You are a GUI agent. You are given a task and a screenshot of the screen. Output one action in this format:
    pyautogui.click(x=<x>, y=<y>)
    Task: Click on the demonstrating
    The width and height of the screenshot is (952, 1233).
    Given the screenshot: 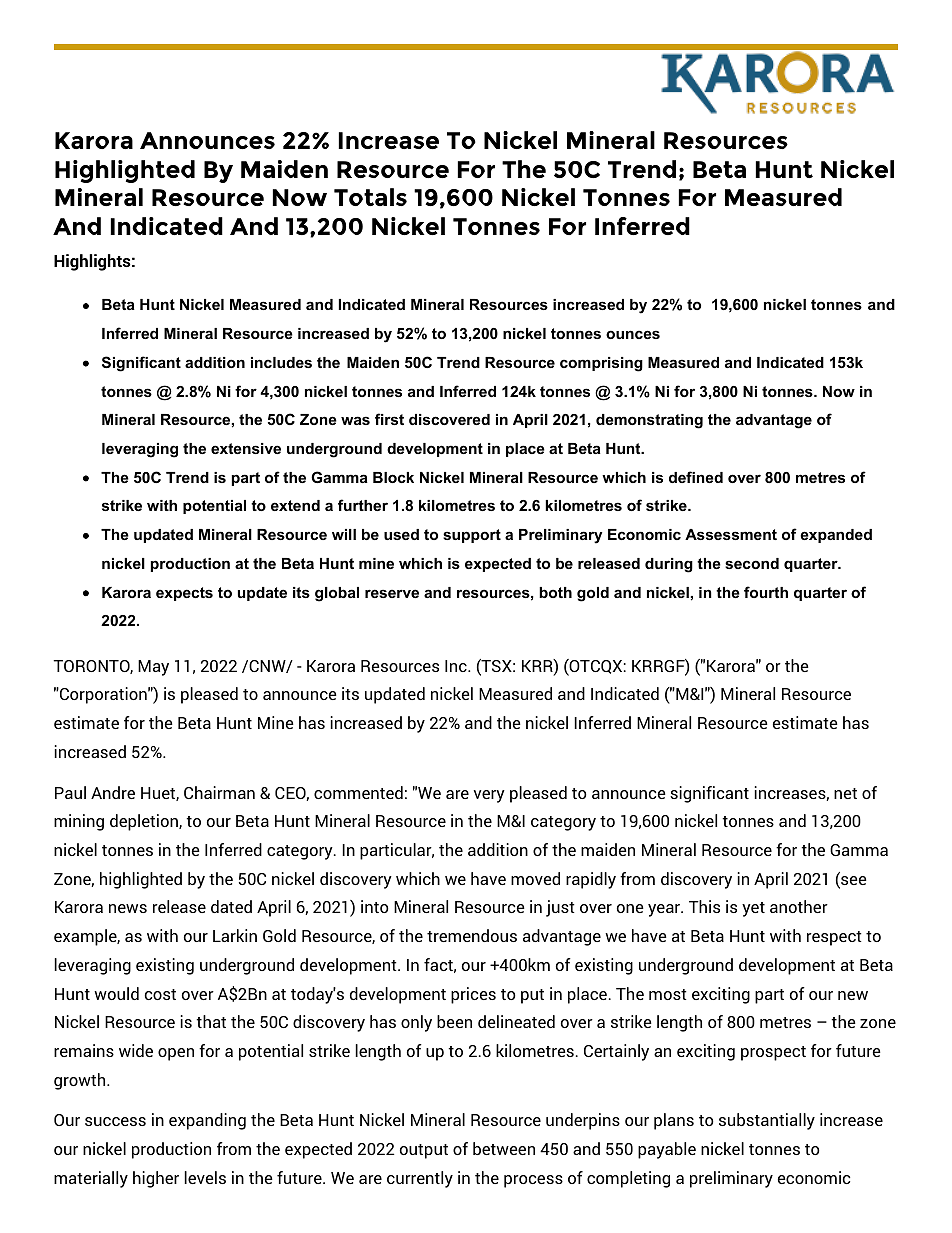 What is the action you would take?
    pyautogui.click(x=649, y=421)
